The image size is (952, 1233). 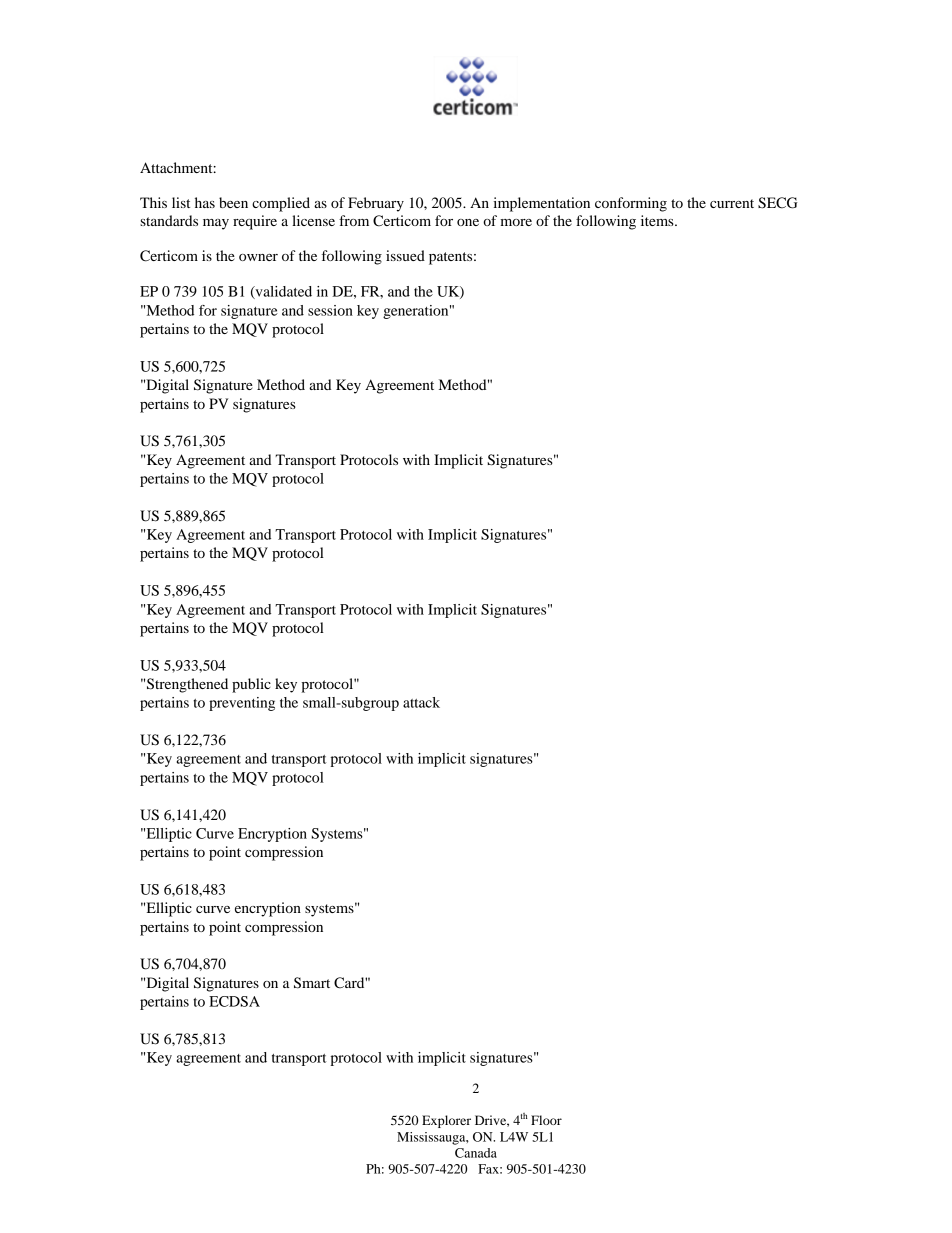 What do you see at coordinates (631, 204) in the document?
I see `conforming` at bounding box center [631, 204].
